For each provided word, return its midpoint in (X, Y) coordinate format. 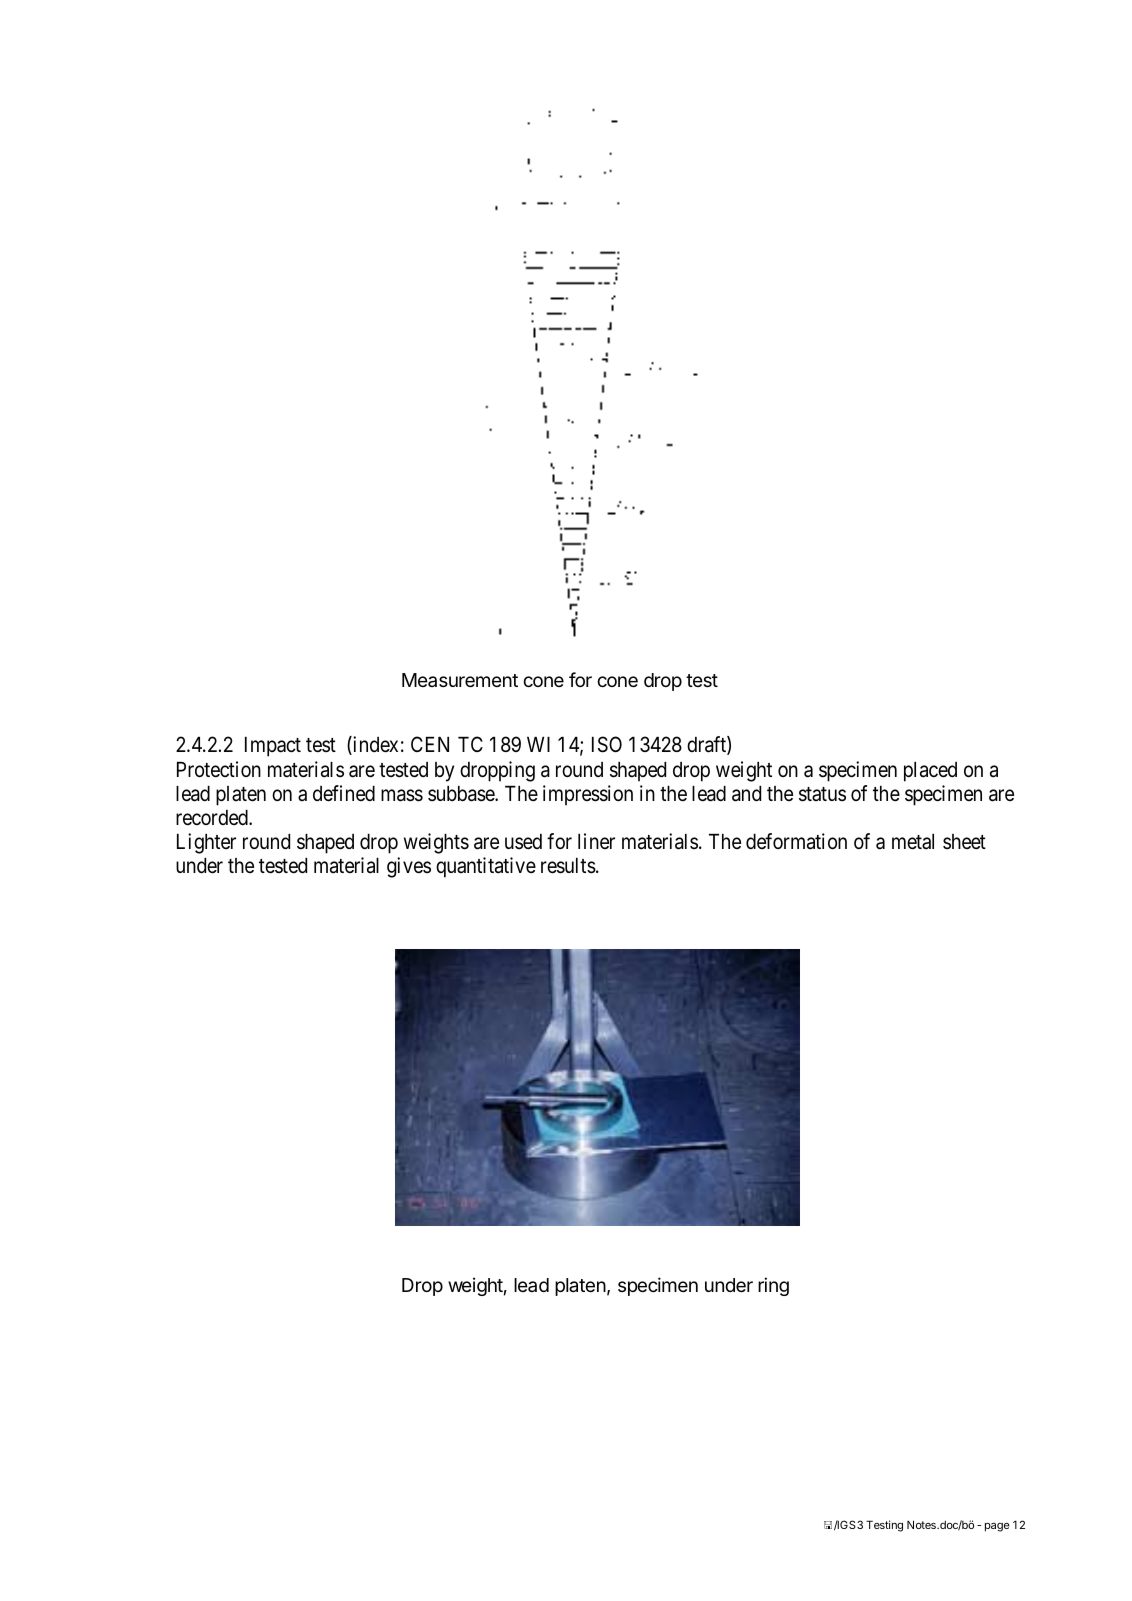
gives (409, 867)
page (997, 1527)
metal (913, 842)
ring (773, 1286)
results (568, 866)
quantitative (486, 867)
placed (930, 772)
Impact (273, 747)
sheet (964, 842)
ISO (607, 744)
